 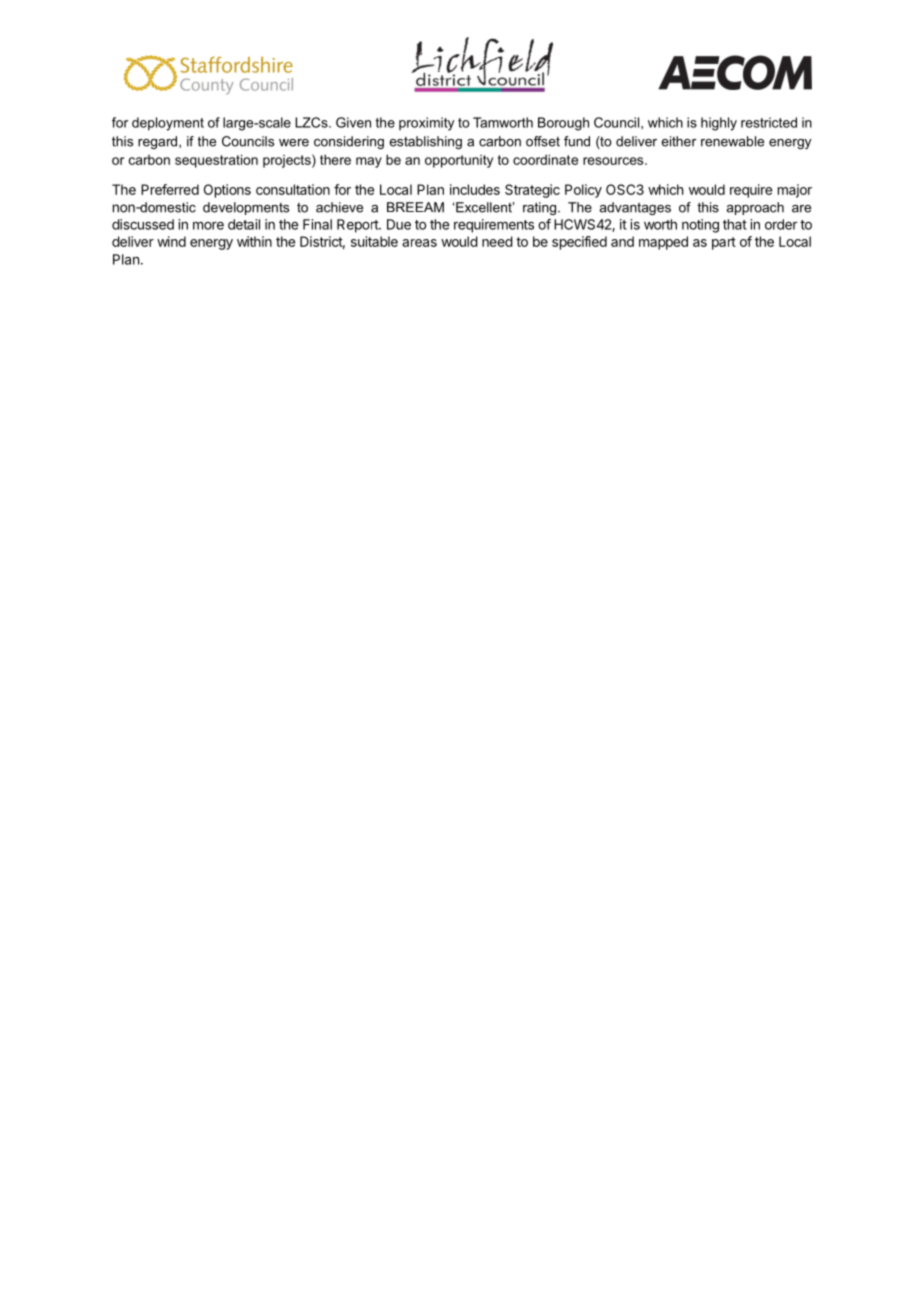 I want to click on approach, so click(x=755, y=208).
